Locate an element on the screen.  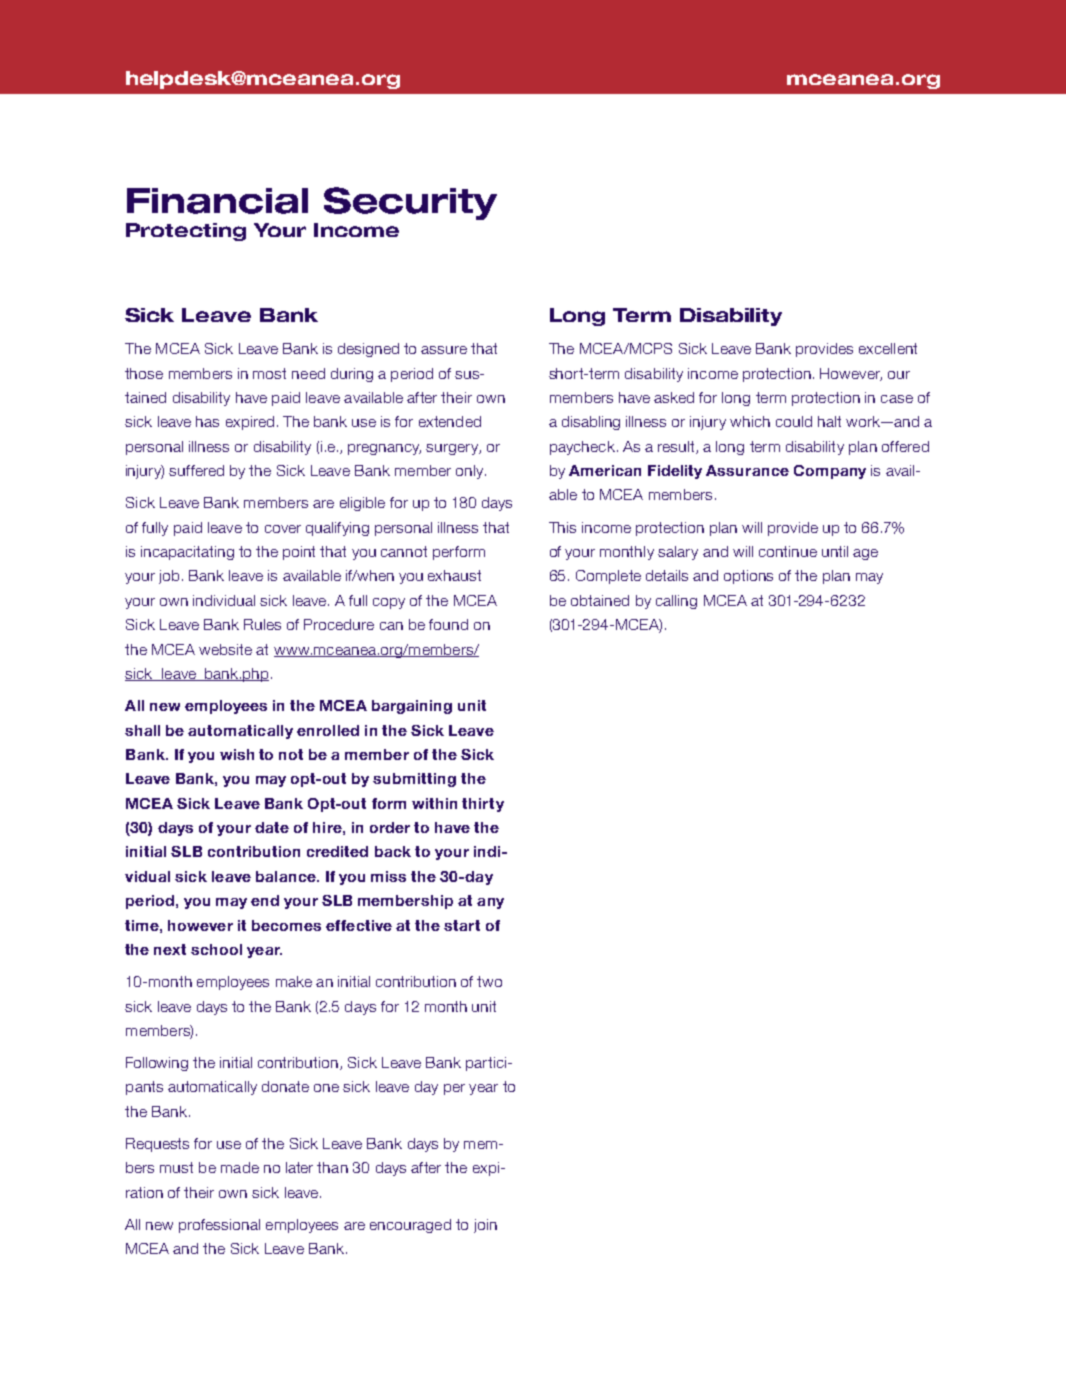
Security is located at coordinates (410, 203).
